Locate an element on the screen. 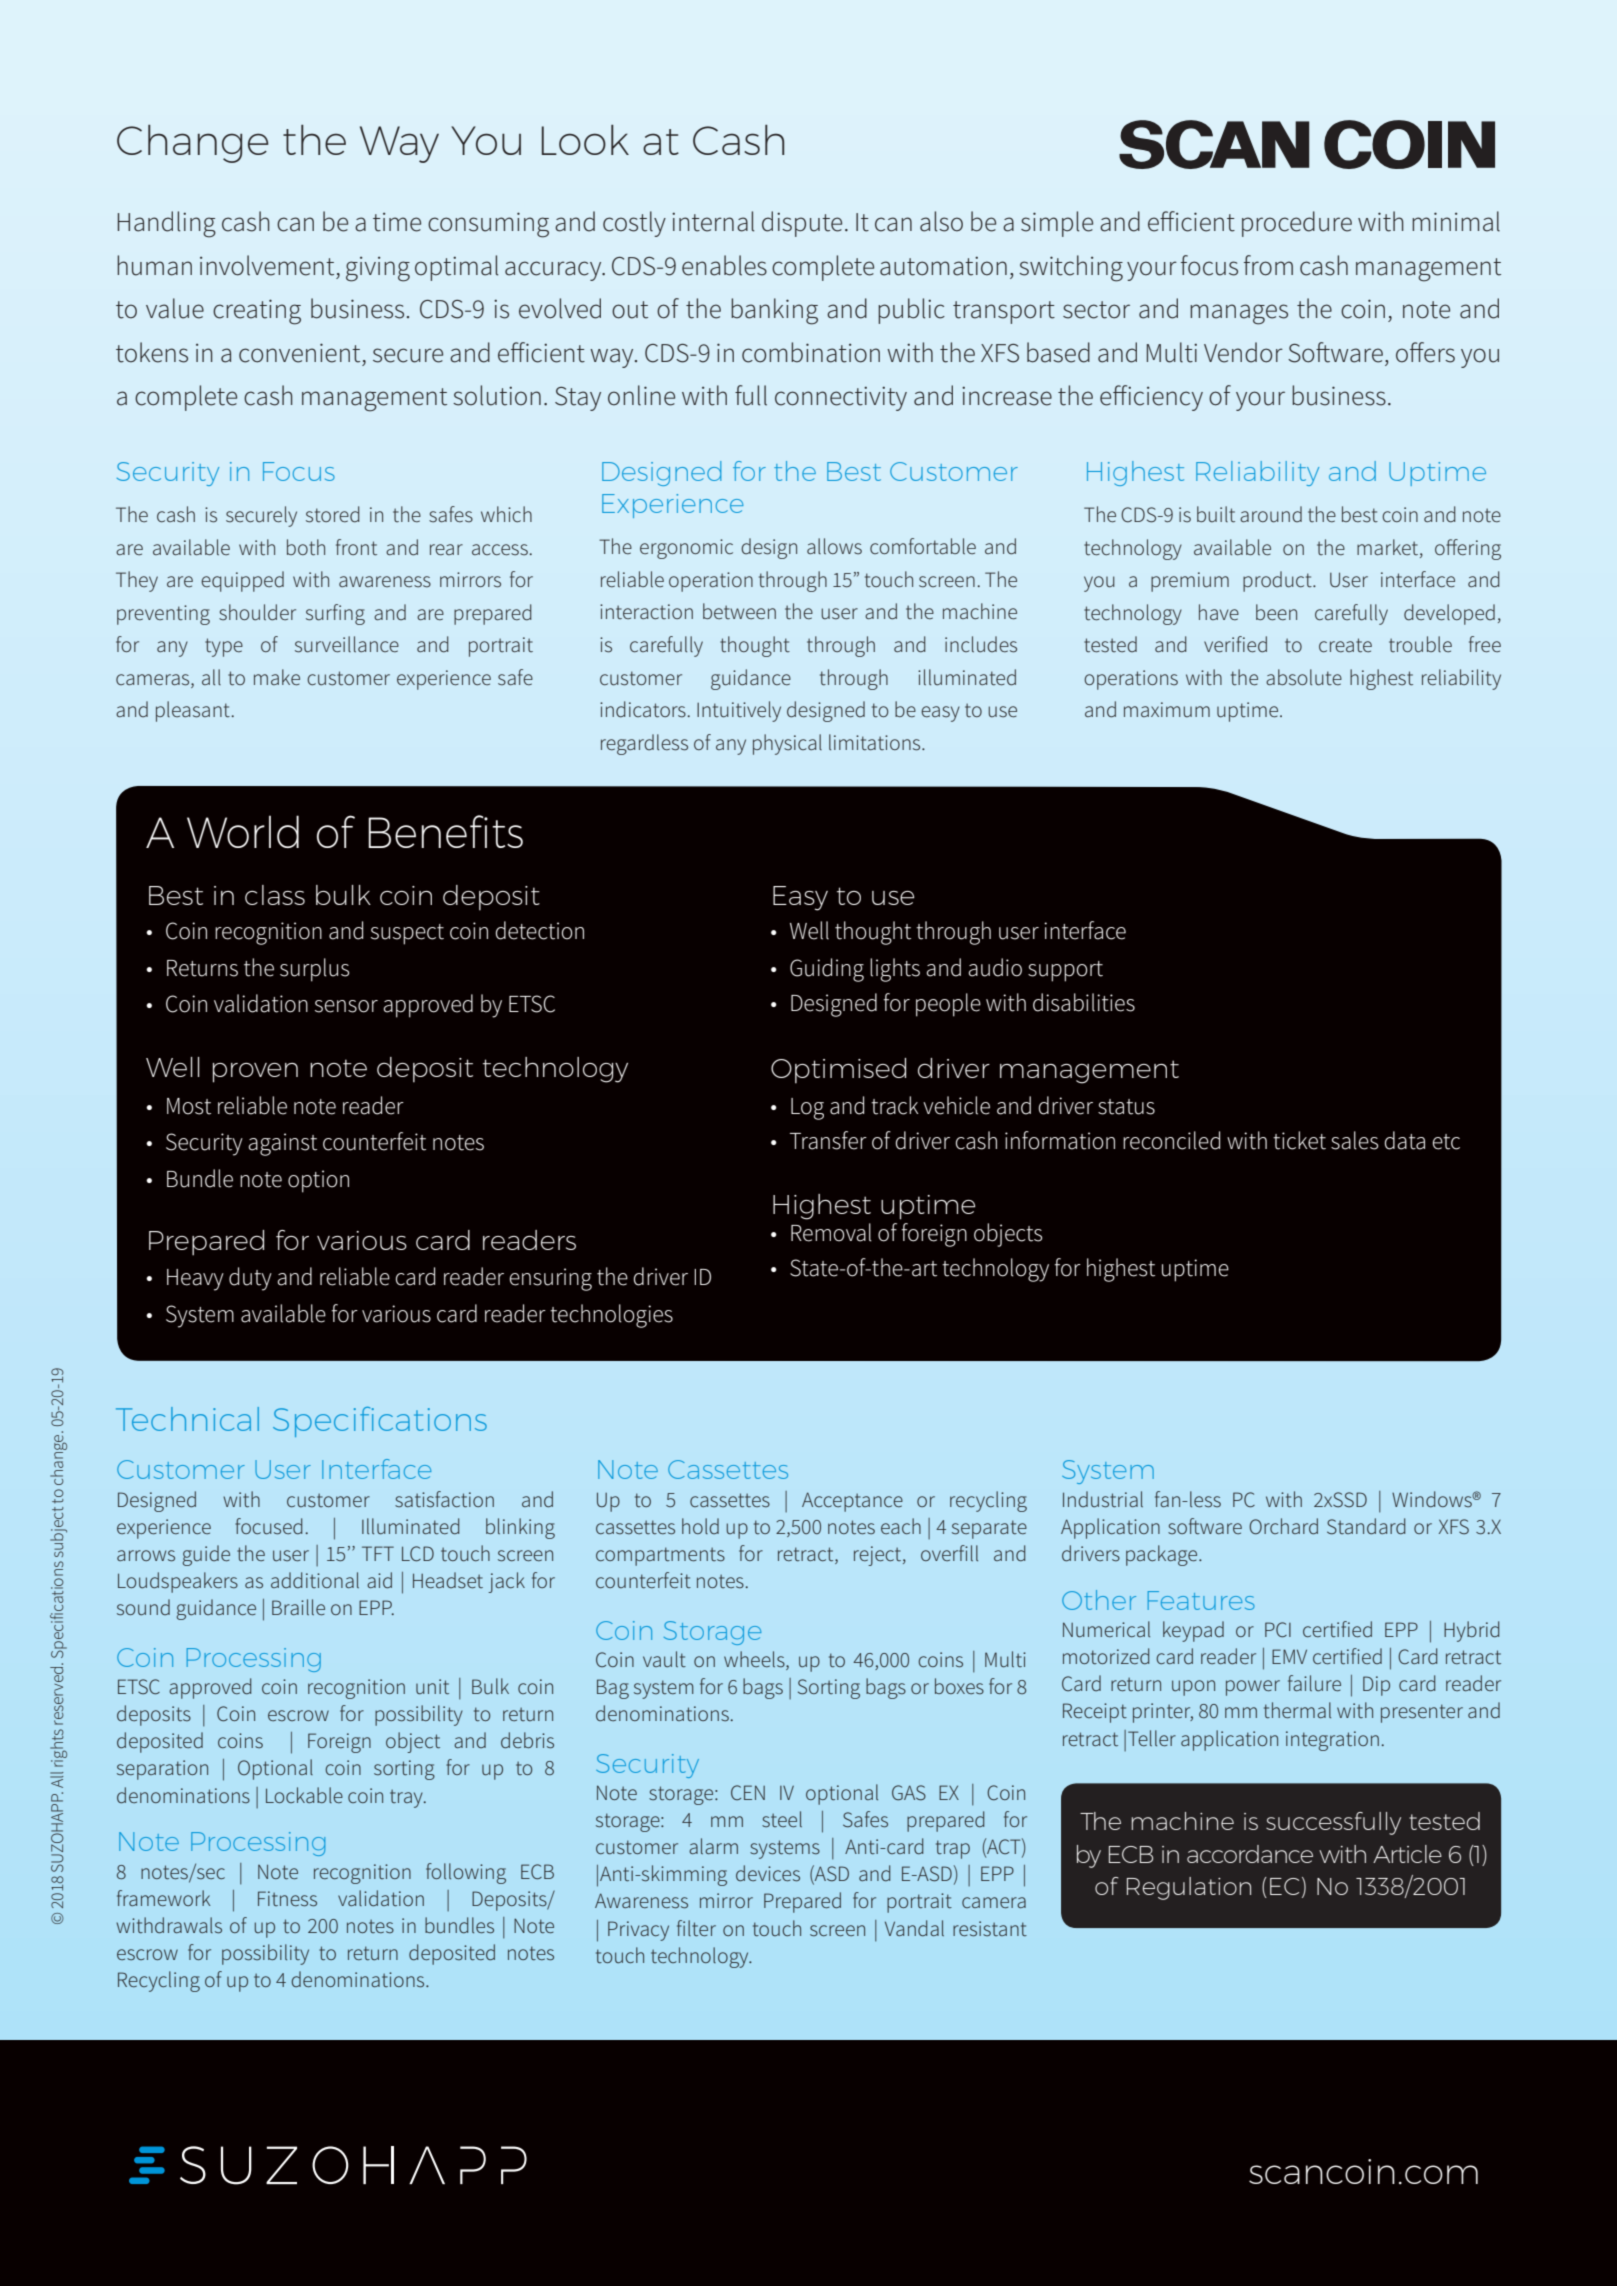  sensor is located at coordinates (346, 1006).
